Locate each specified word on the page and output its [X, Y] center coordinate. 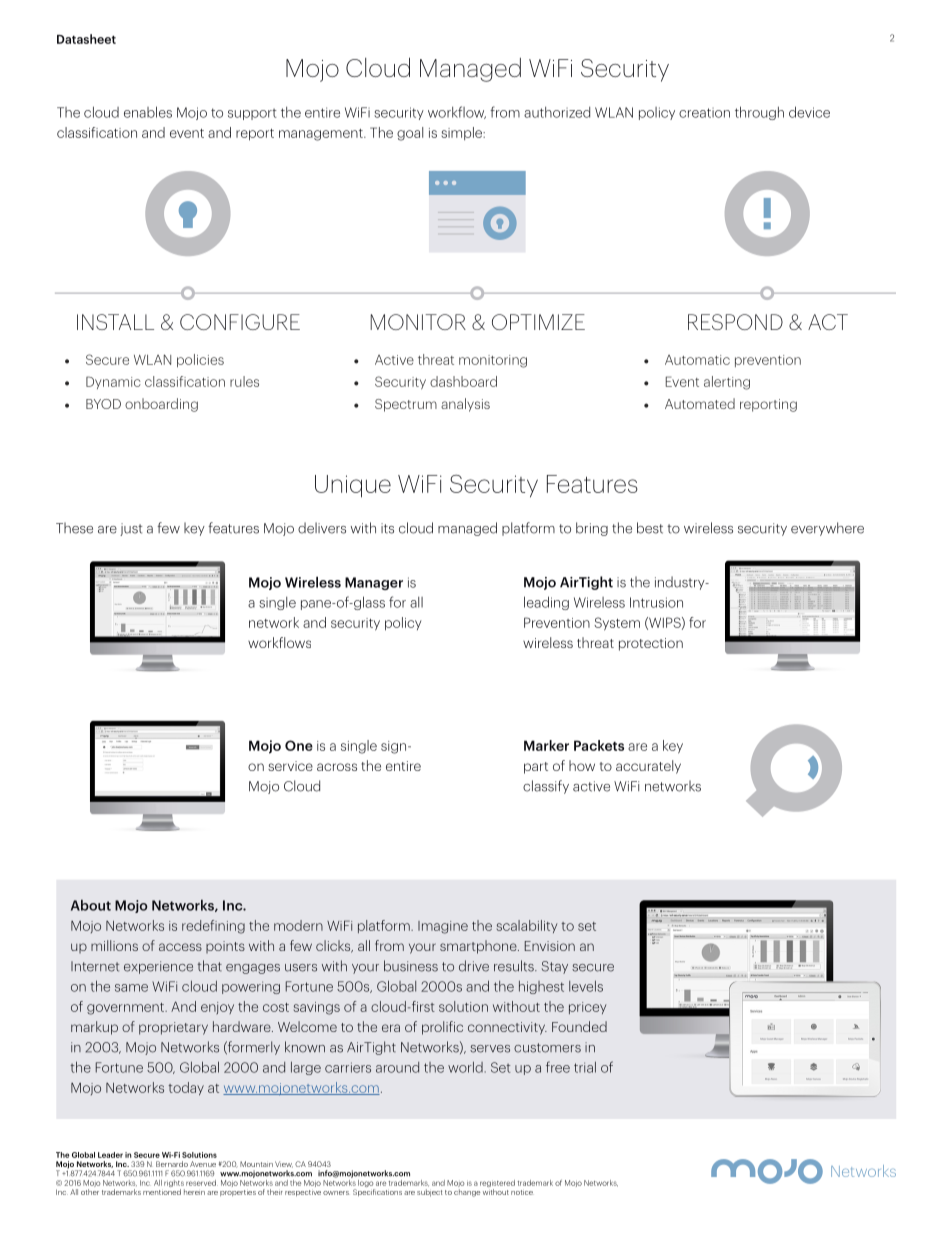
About [91, 905]
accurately [648, 767]
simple [463, 133]
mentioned [162, 1192]
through [759, 113]
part [536, 768]
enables [148, 112]
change [467, 1193]
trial [585, 1067]
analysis [465, 405]
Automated [700, 403]
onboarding [161, 405]
